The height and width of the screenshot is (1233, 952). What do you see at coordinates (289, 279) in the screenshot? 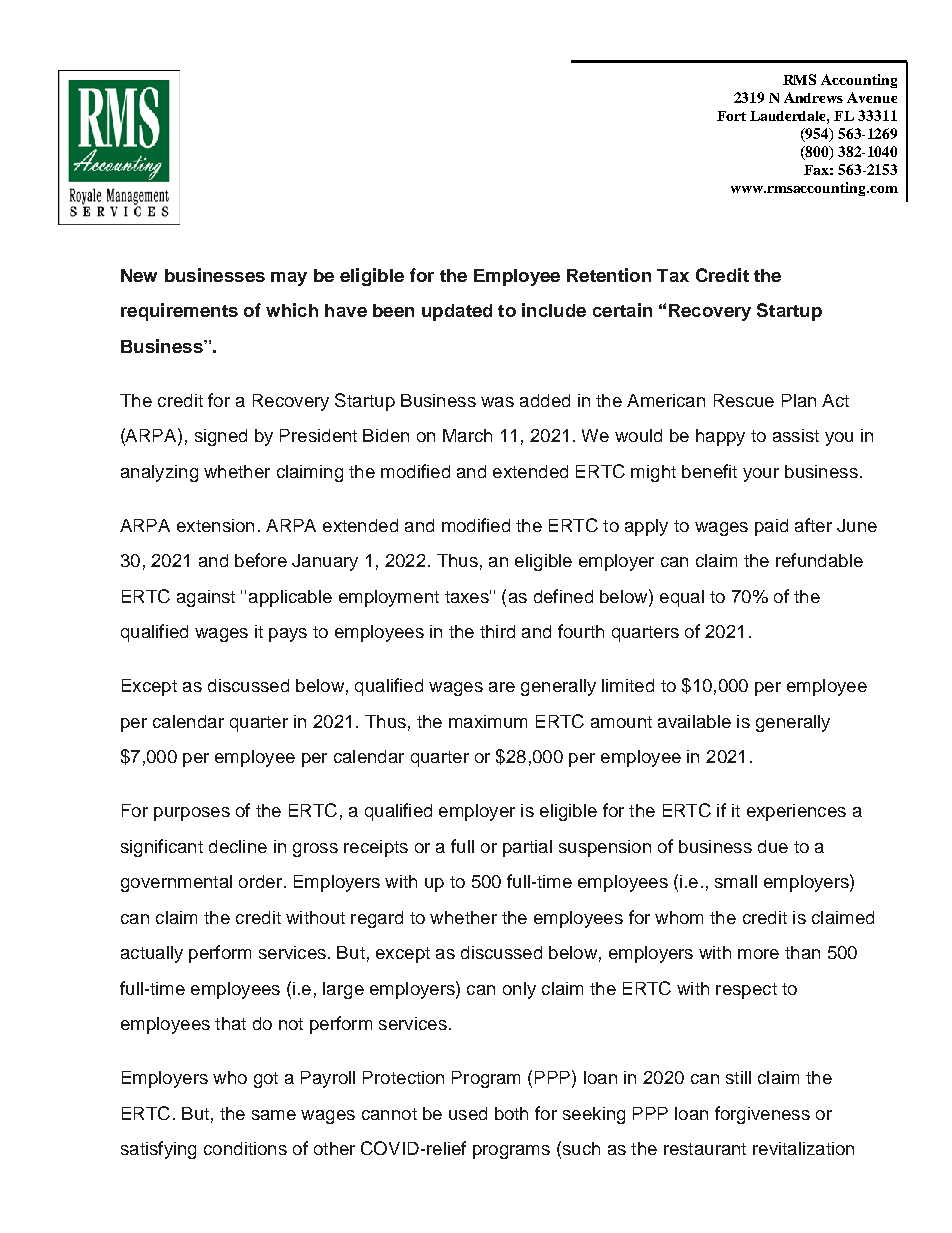
I see `may` at bounding box center [289, 279].
